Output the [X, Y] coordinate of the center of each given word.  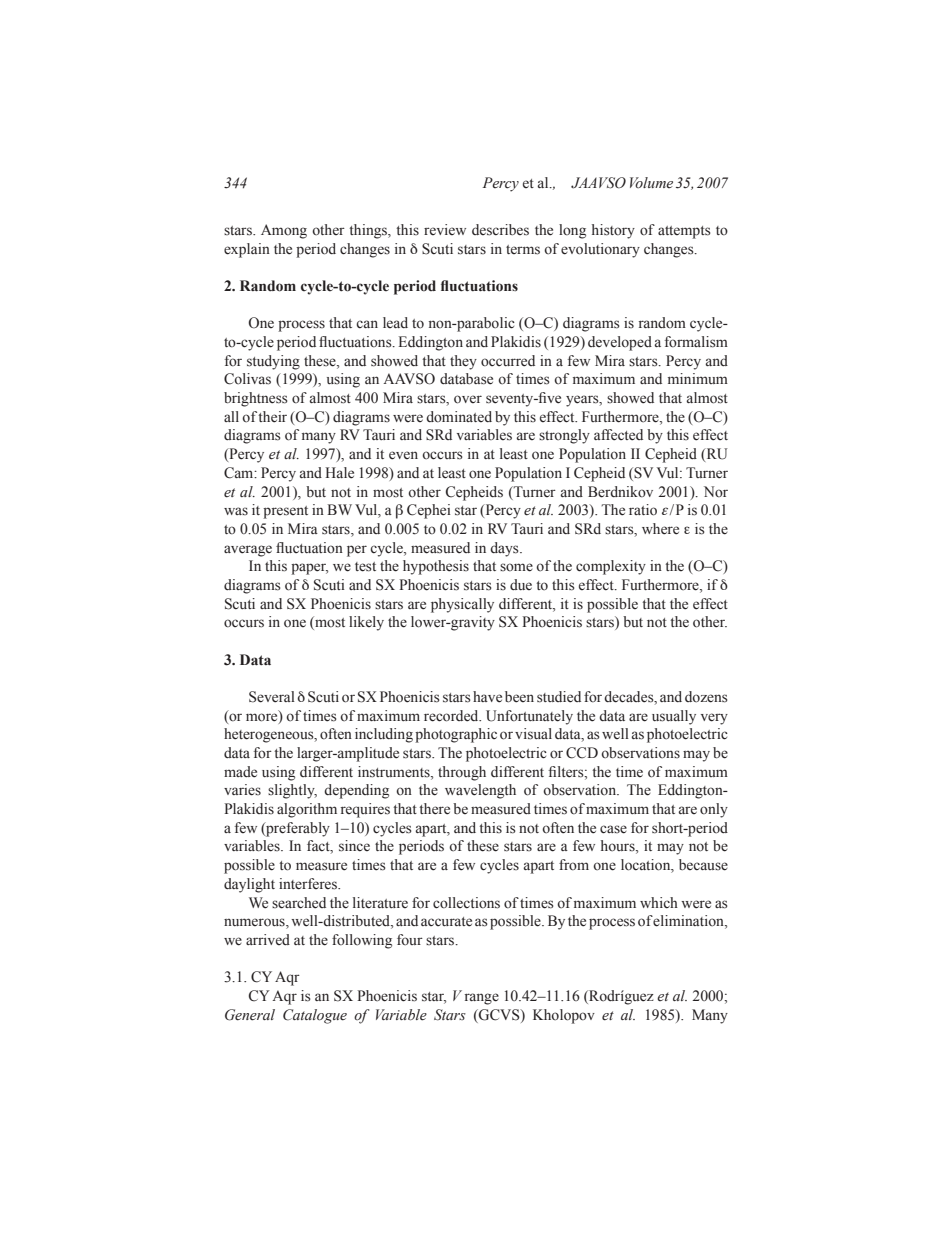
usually [674, 717]
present [285, 512]
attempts [684, 232]
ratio [643, 510]
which [659, 902]
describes [500, 230]
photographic [456, 735]
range [482, 999]
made [240, 772]
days [505, 549]
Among [284, 231]
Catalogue [315, 1016]
